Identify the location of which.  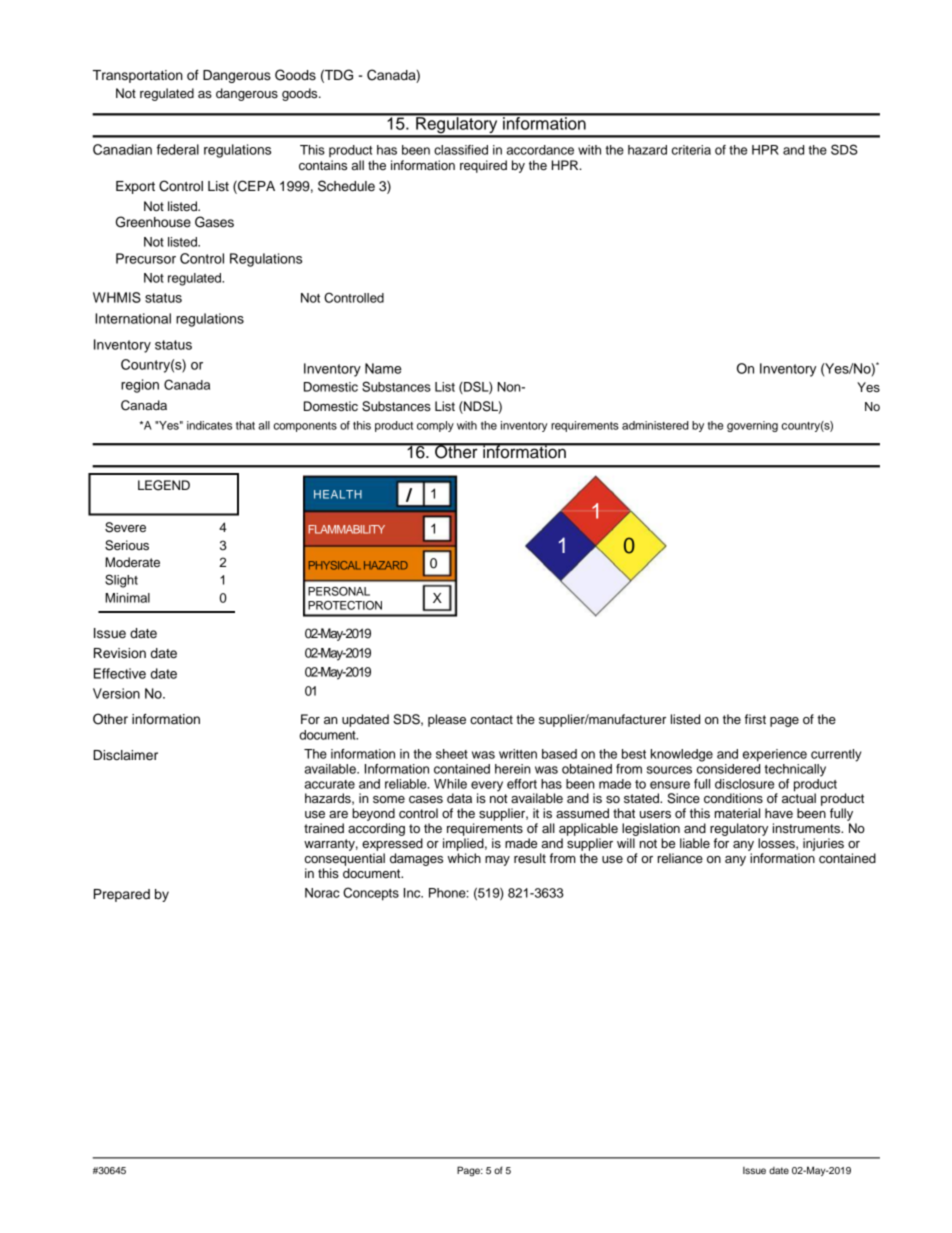
(464, 858).
